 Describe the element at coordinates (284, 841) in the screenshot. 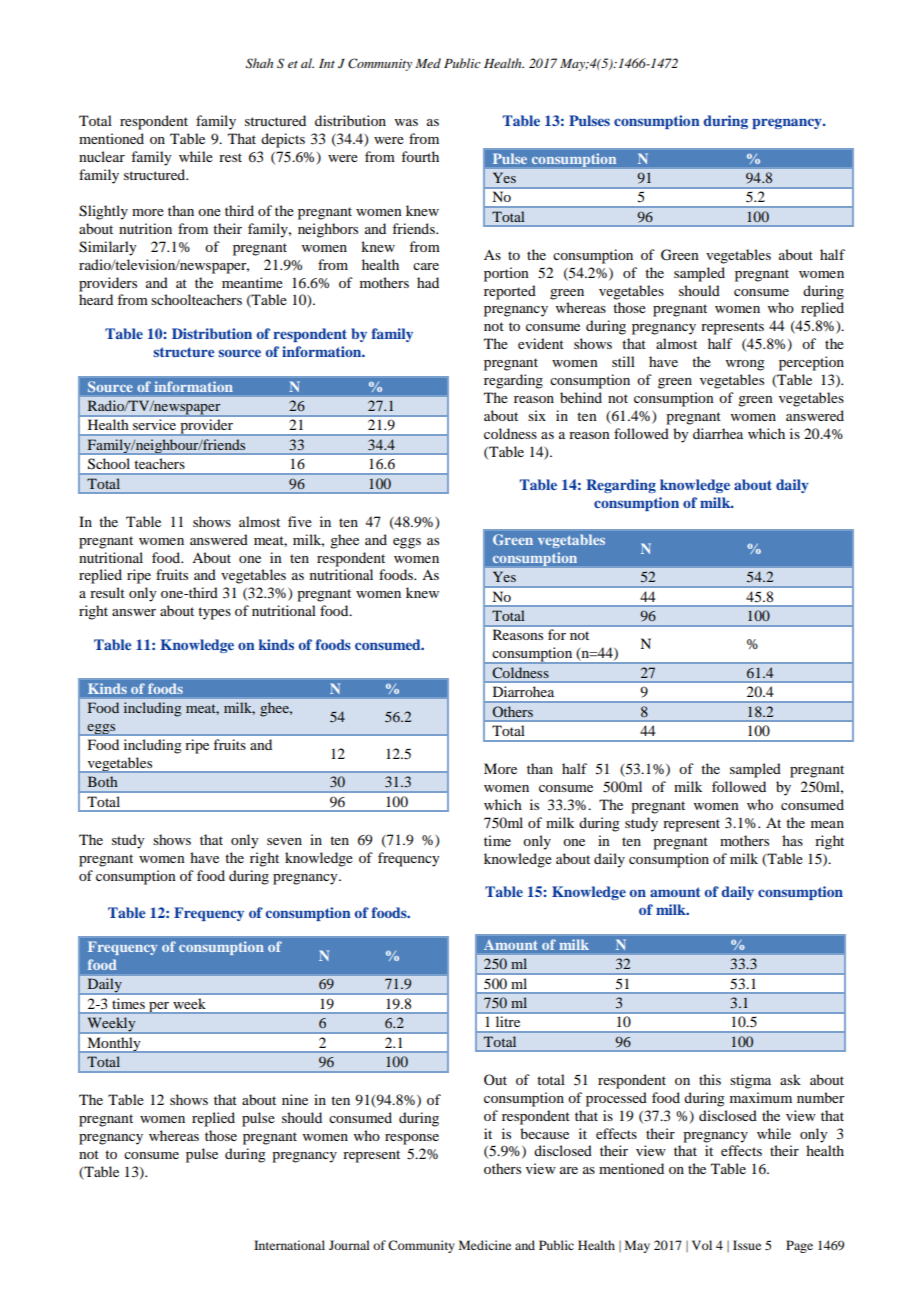

I see `seven` at that location.
